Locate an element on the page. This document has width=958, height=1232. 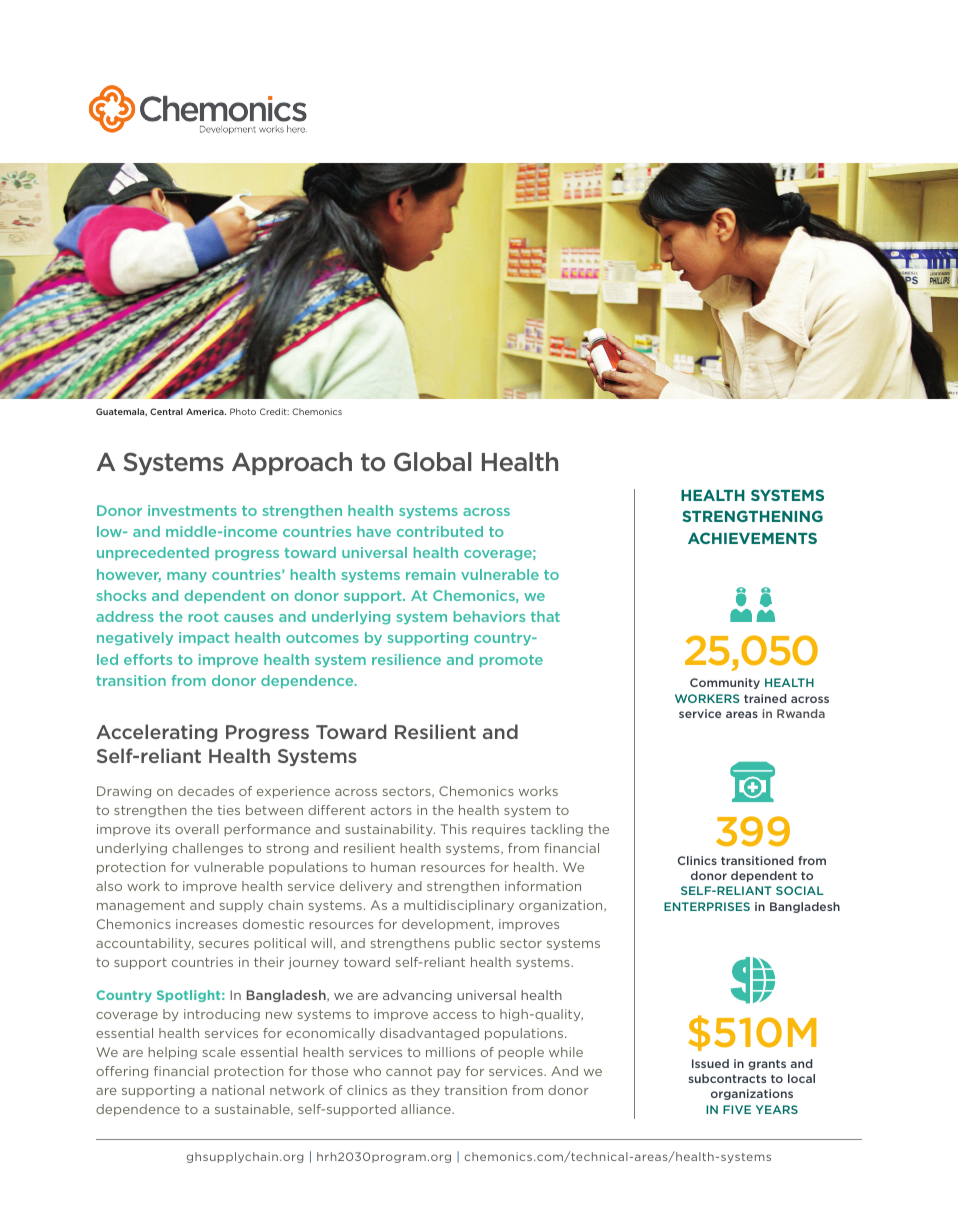
actors is located at coordinates (391, 810).
